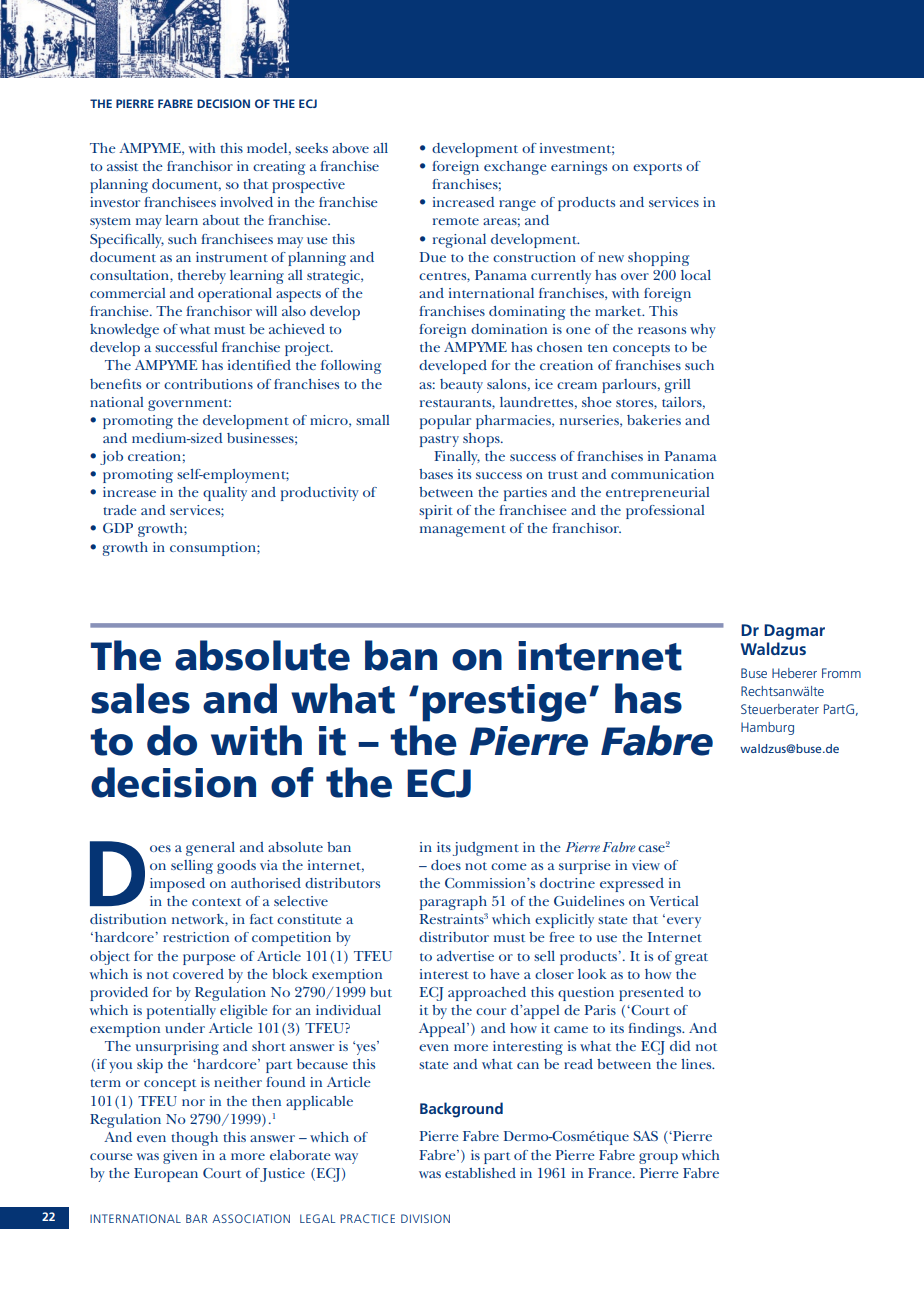 The width and height of the screenshot is (924, 1297). Describe the element at coordinates (646, 865) in the screenshot. I see `view` at that location.
